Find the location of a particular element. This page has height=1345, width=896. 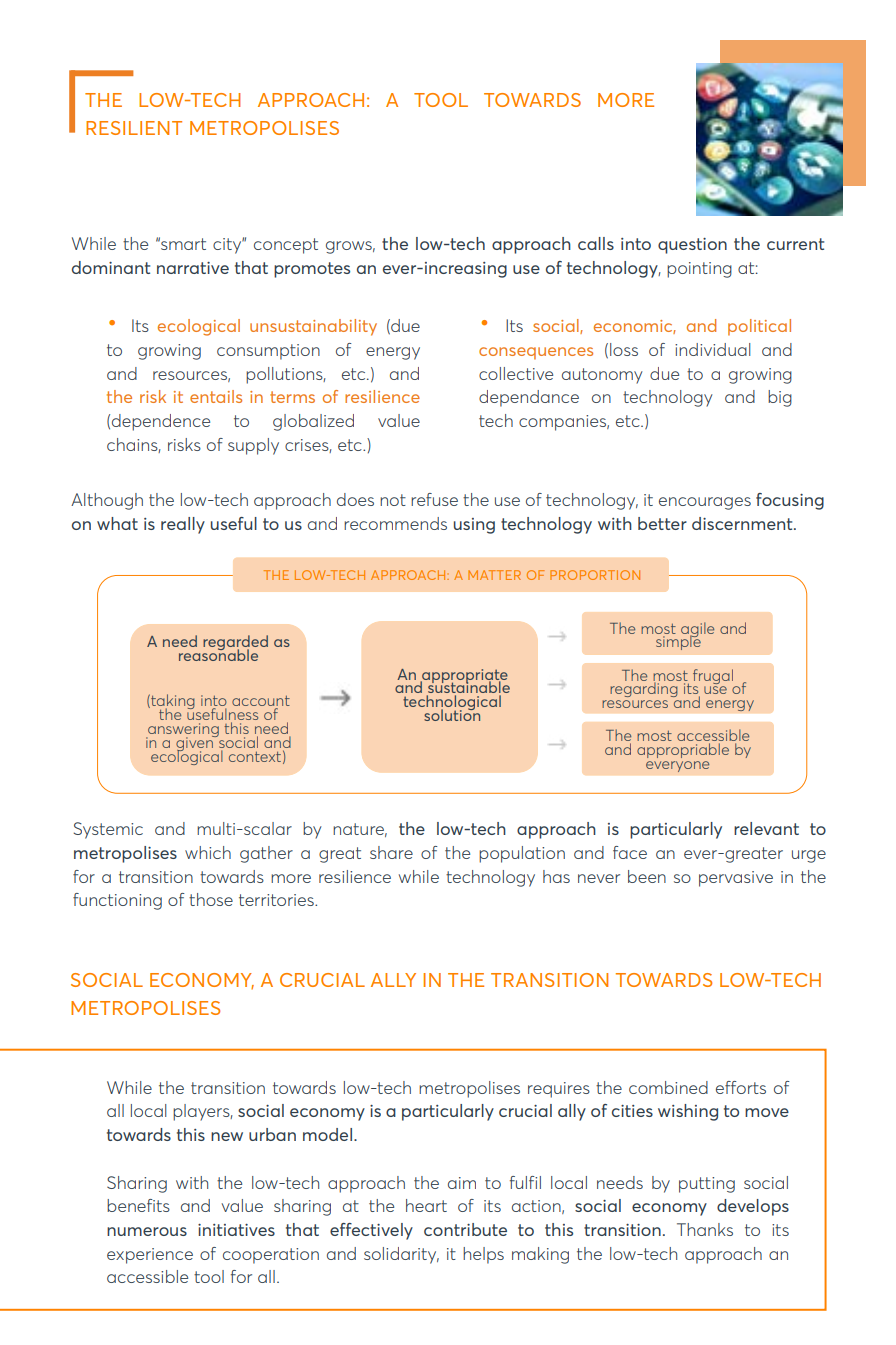

big is located at coordinates (780, 398).
